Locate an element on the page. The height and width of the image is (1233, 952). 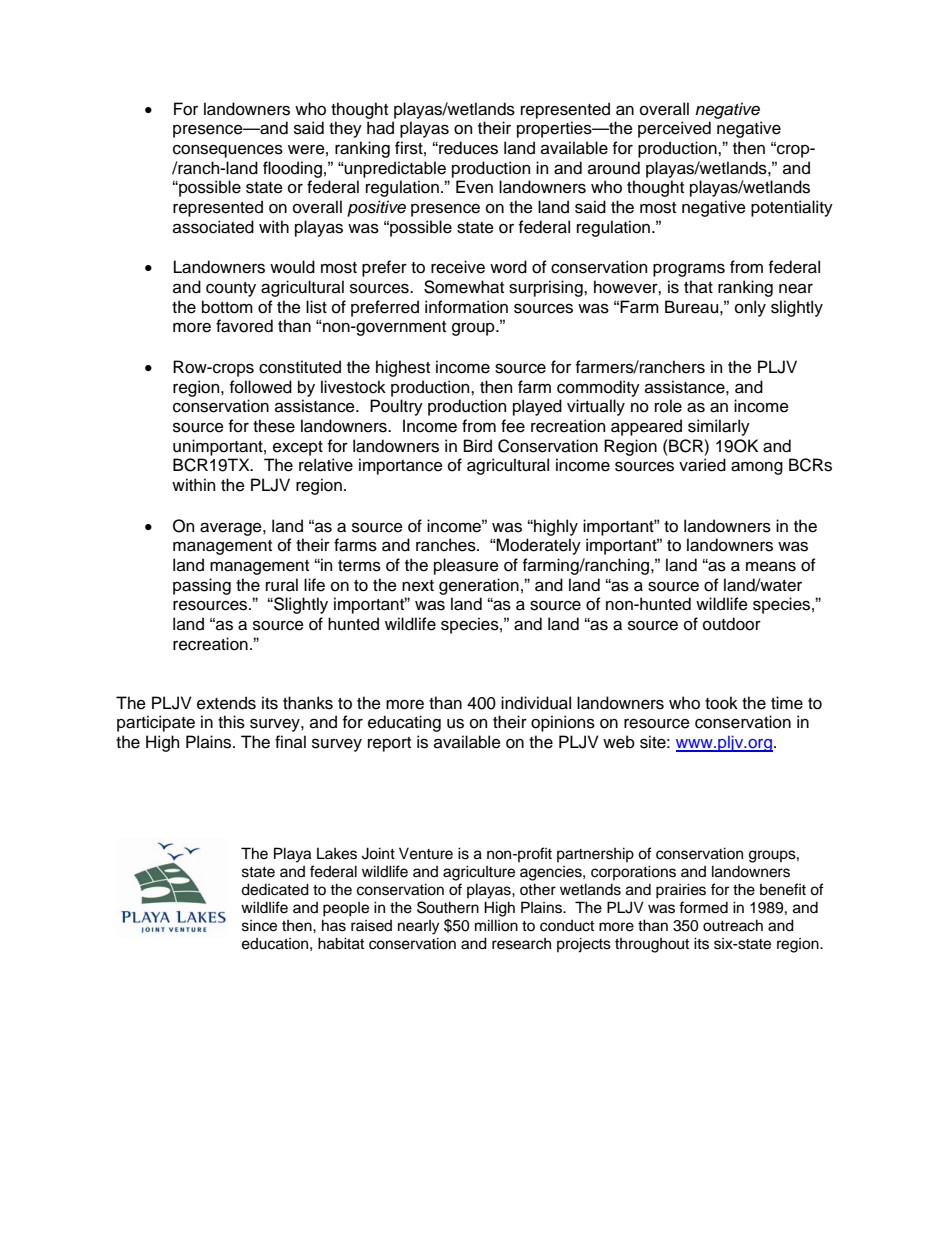
perceived is located at coordinates (674, 129).
